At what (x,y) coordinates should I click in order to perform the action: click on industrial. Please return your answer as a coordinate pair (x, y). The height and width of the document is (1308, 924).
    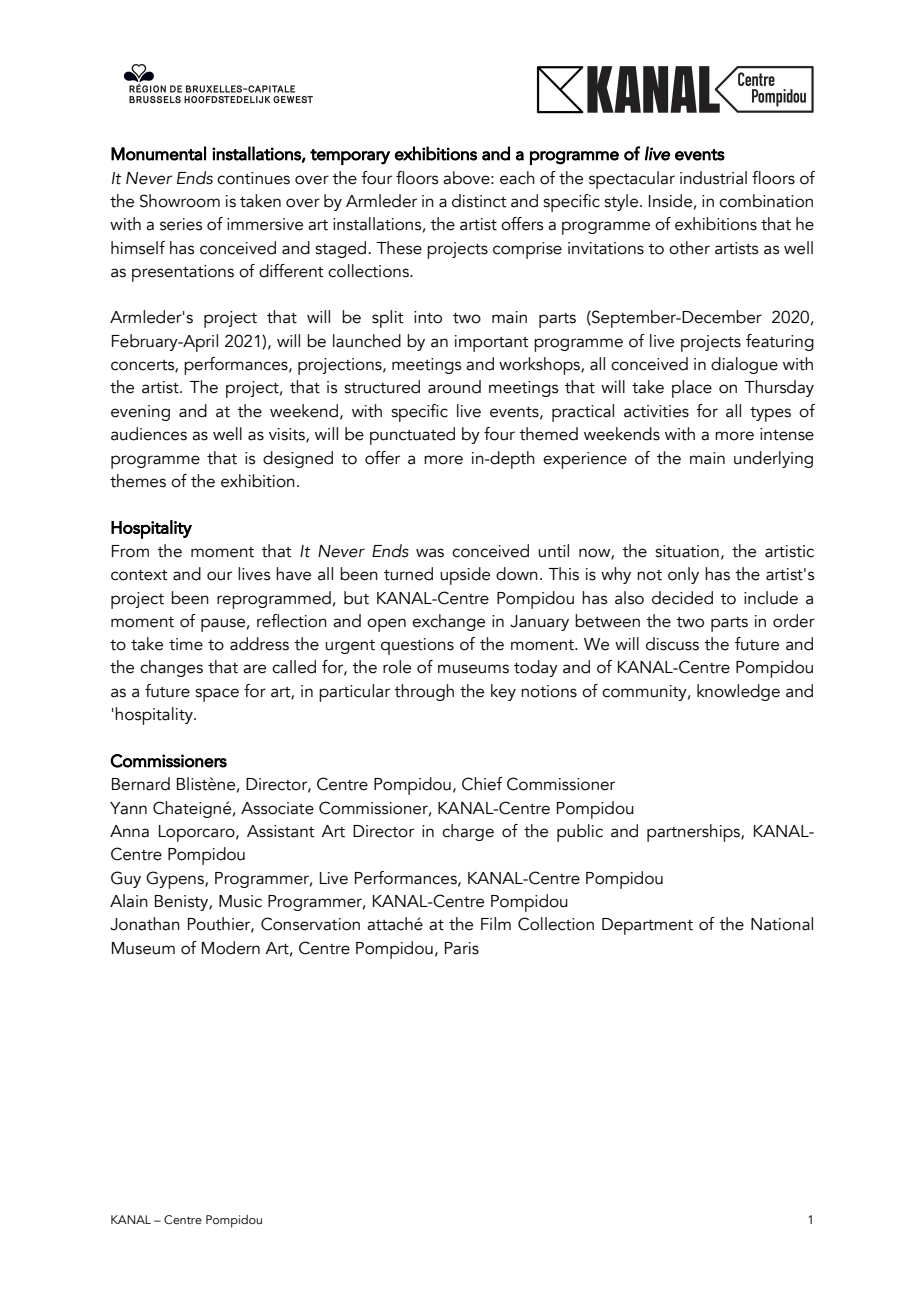
    Looking at the image, I should click on (713, 178).
